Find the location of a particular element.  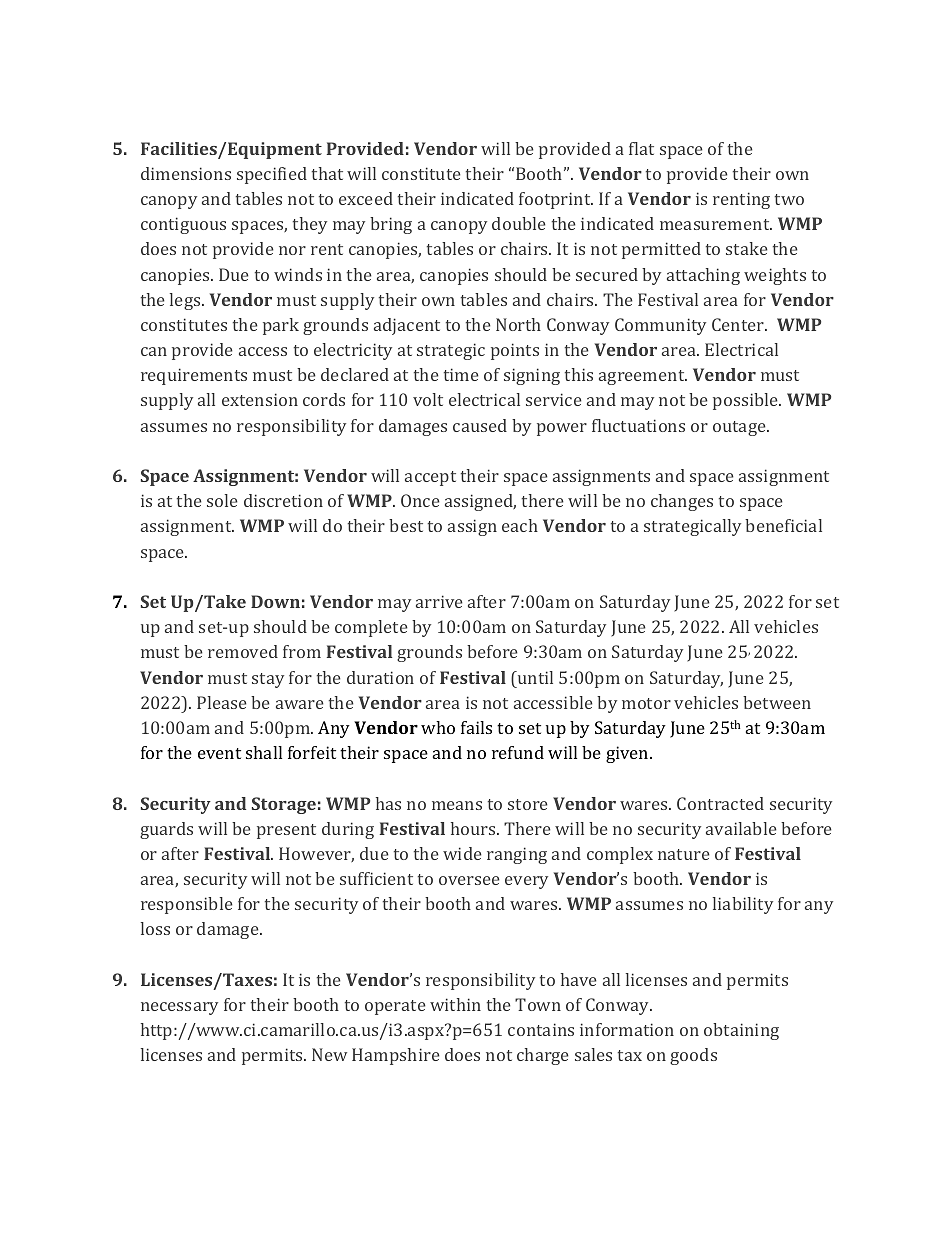

measurement is located at coordinates (716, 224).
